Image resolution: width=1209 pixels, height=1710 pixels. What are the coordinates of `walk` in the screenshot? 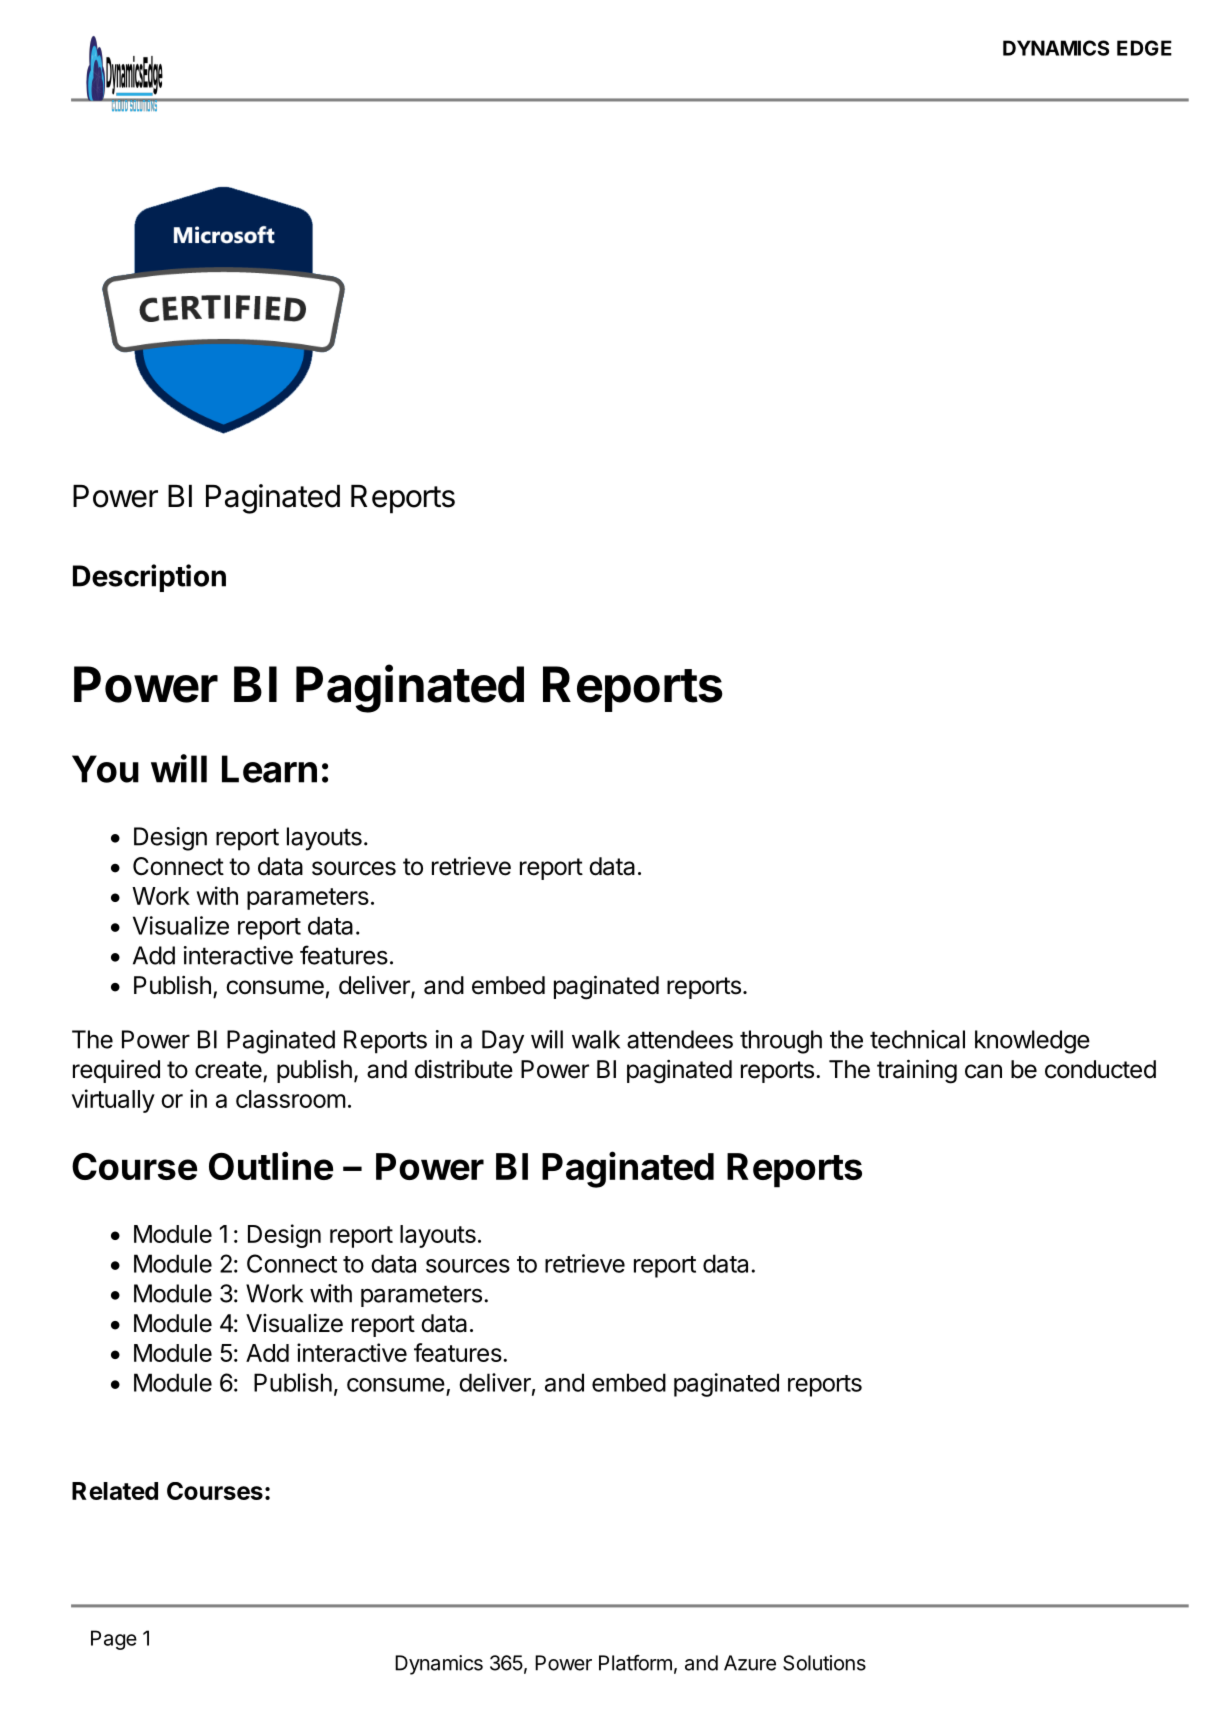 It's located at (596, 1039).
